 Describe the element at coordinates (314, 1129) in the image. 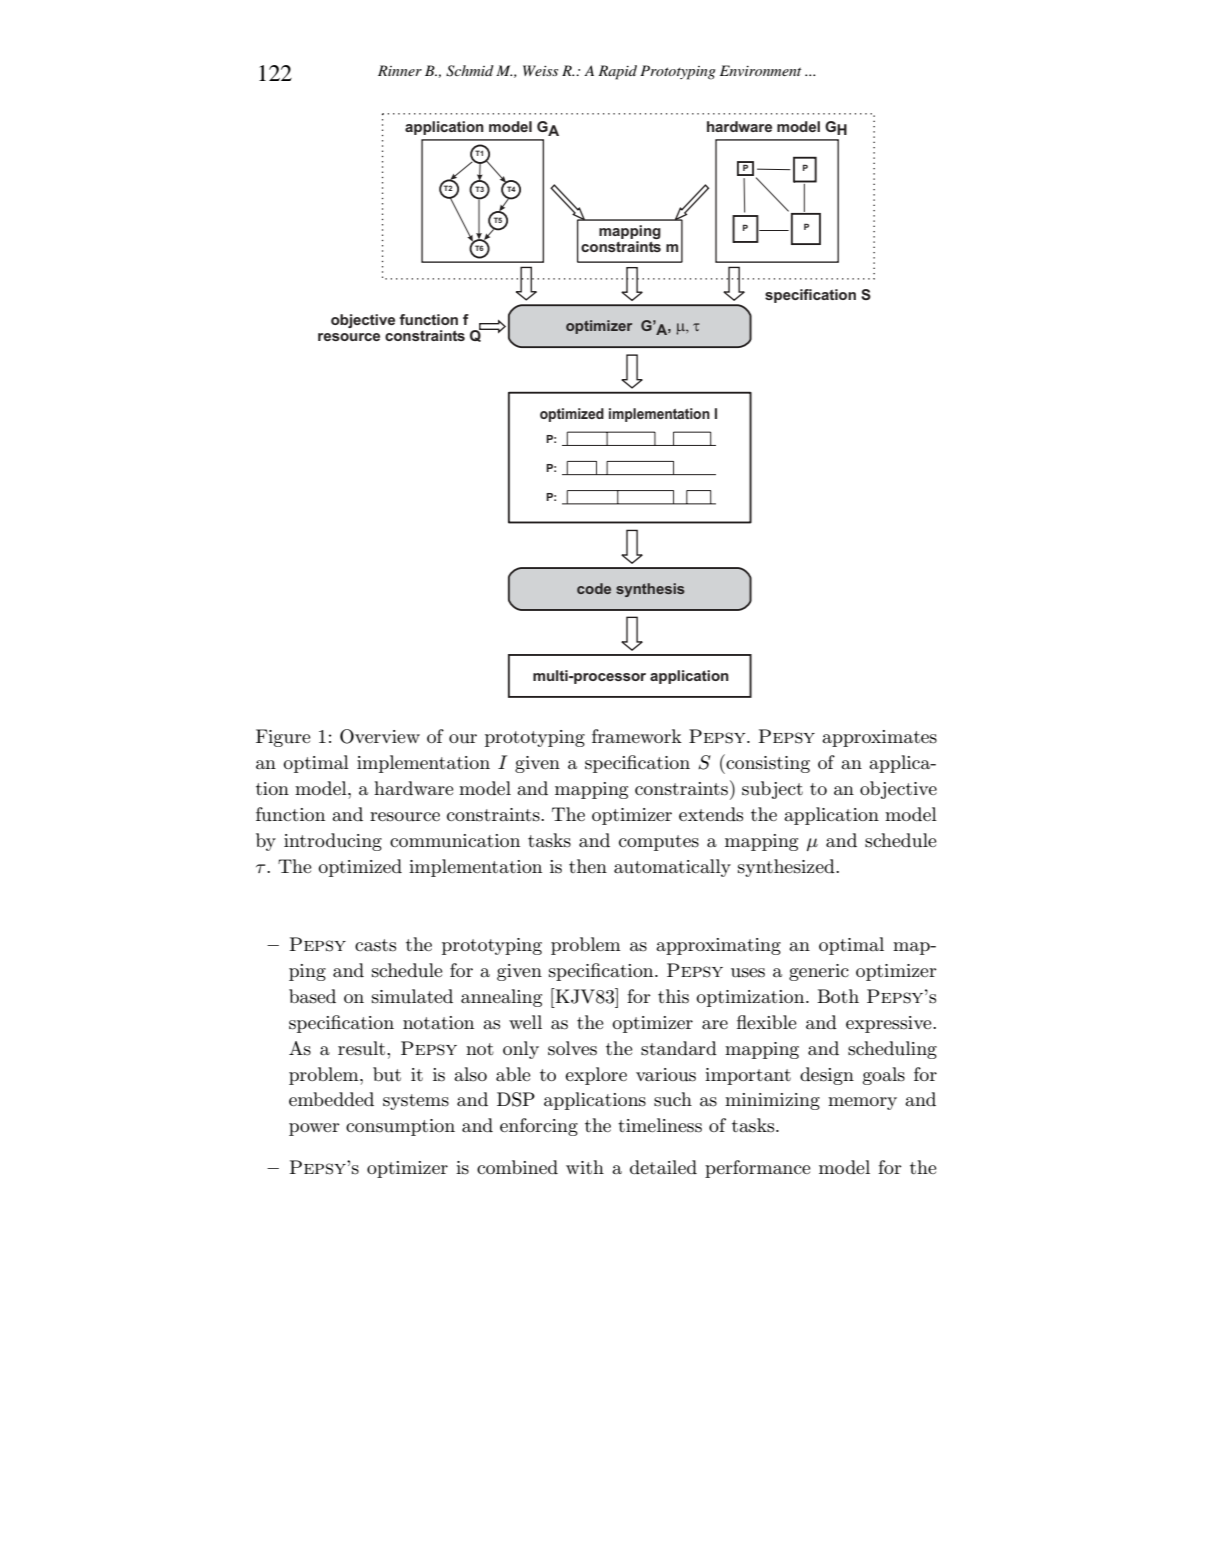

I see `power` at that location.
